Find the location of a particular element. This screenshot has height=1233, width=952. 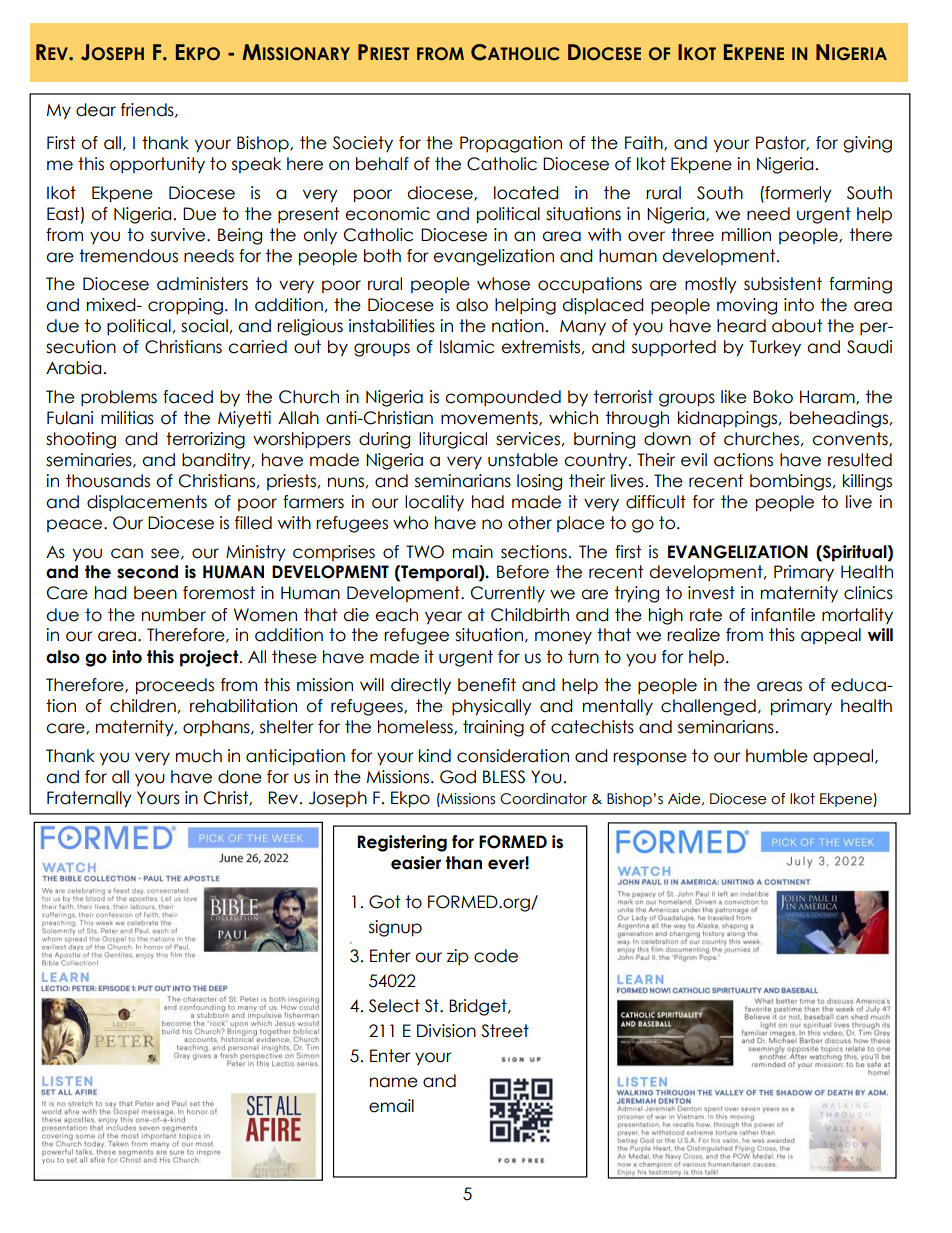

opportunity is located at coordinates (157, 165).
